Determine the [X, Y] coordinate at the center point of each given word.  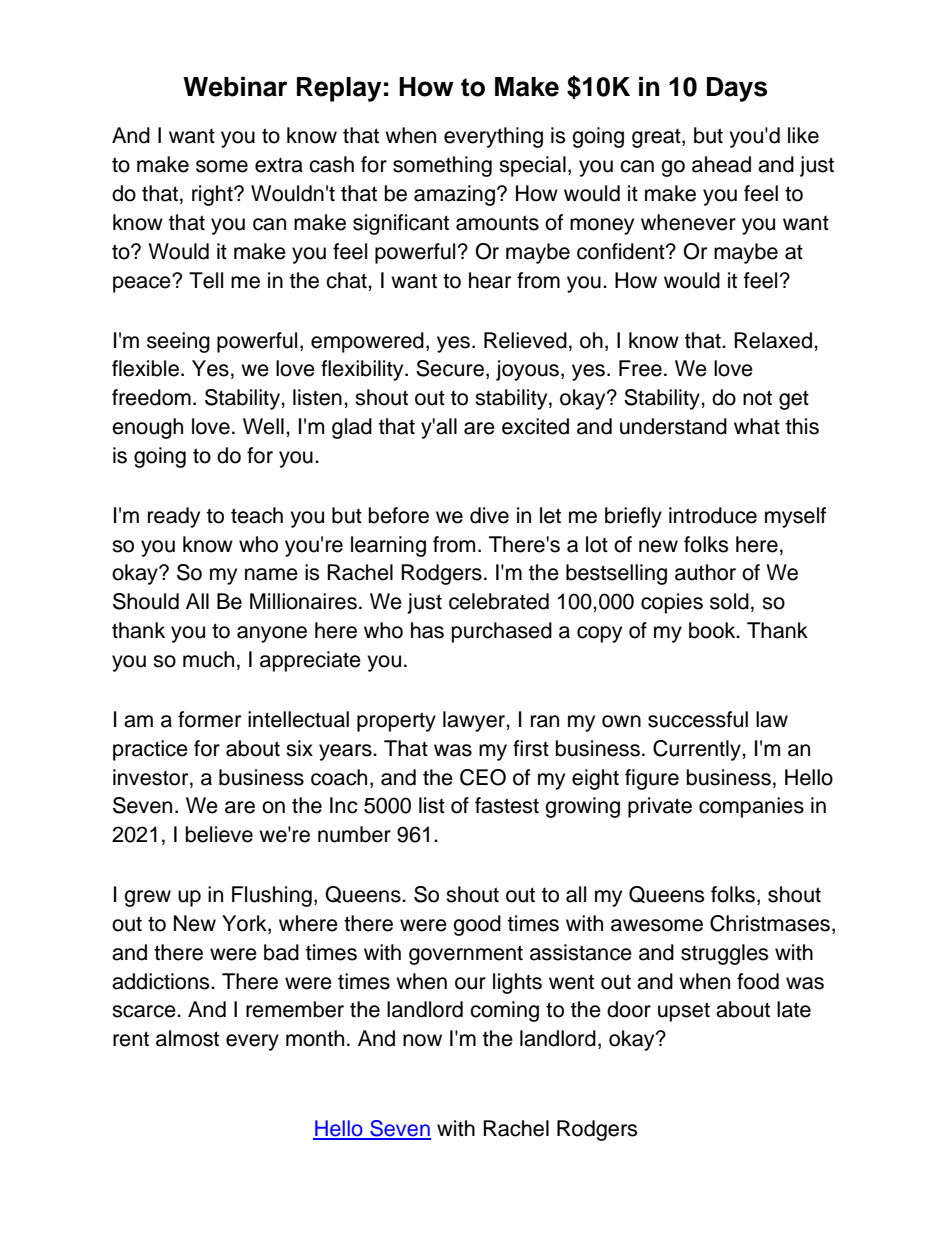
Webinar [235, 86]
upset [684, 1012]
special [532, 166]
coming [504, 1011]
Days [737, 89]
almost [187, 1038]
